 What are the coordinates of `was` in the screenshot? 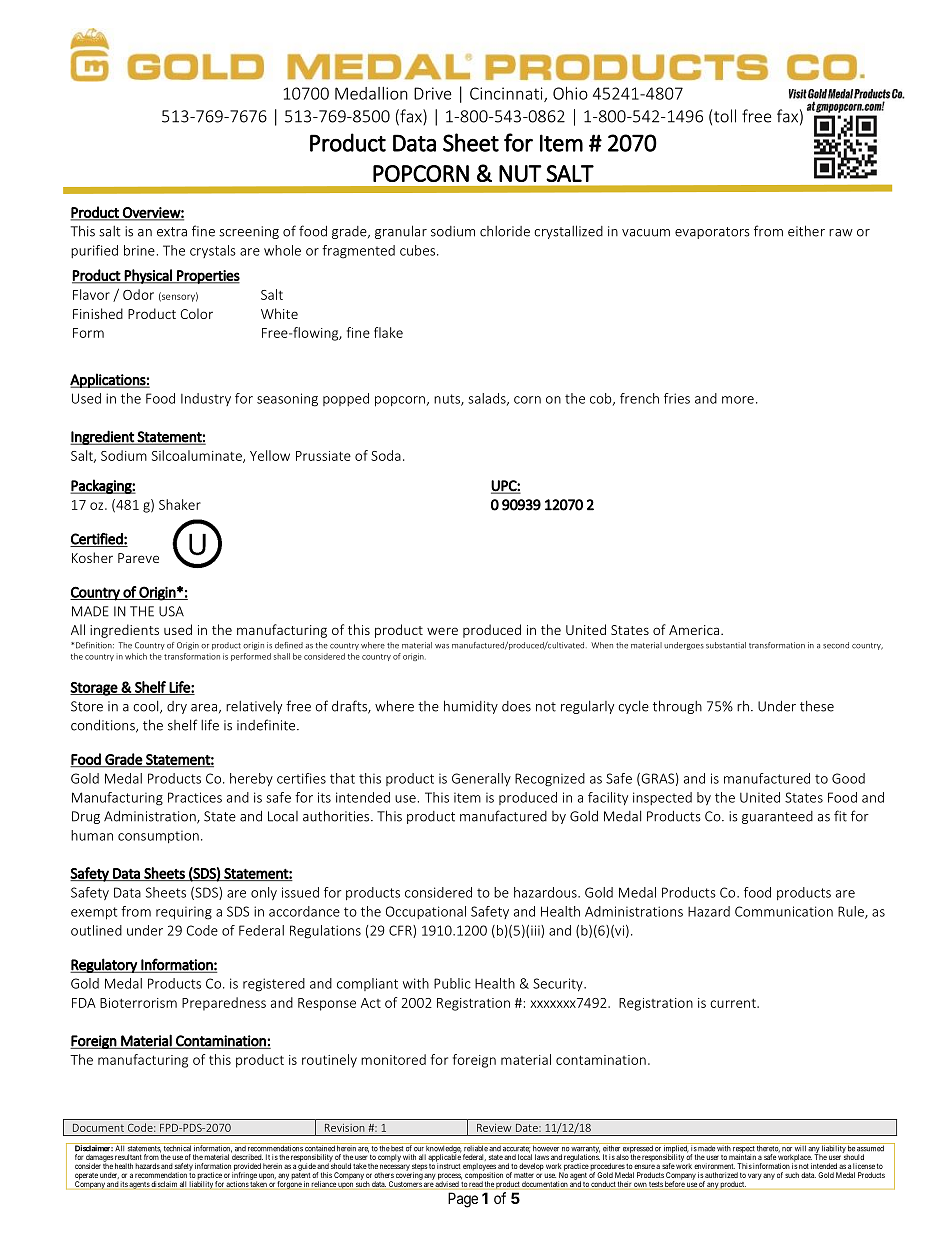 It's located at (442, 646).
